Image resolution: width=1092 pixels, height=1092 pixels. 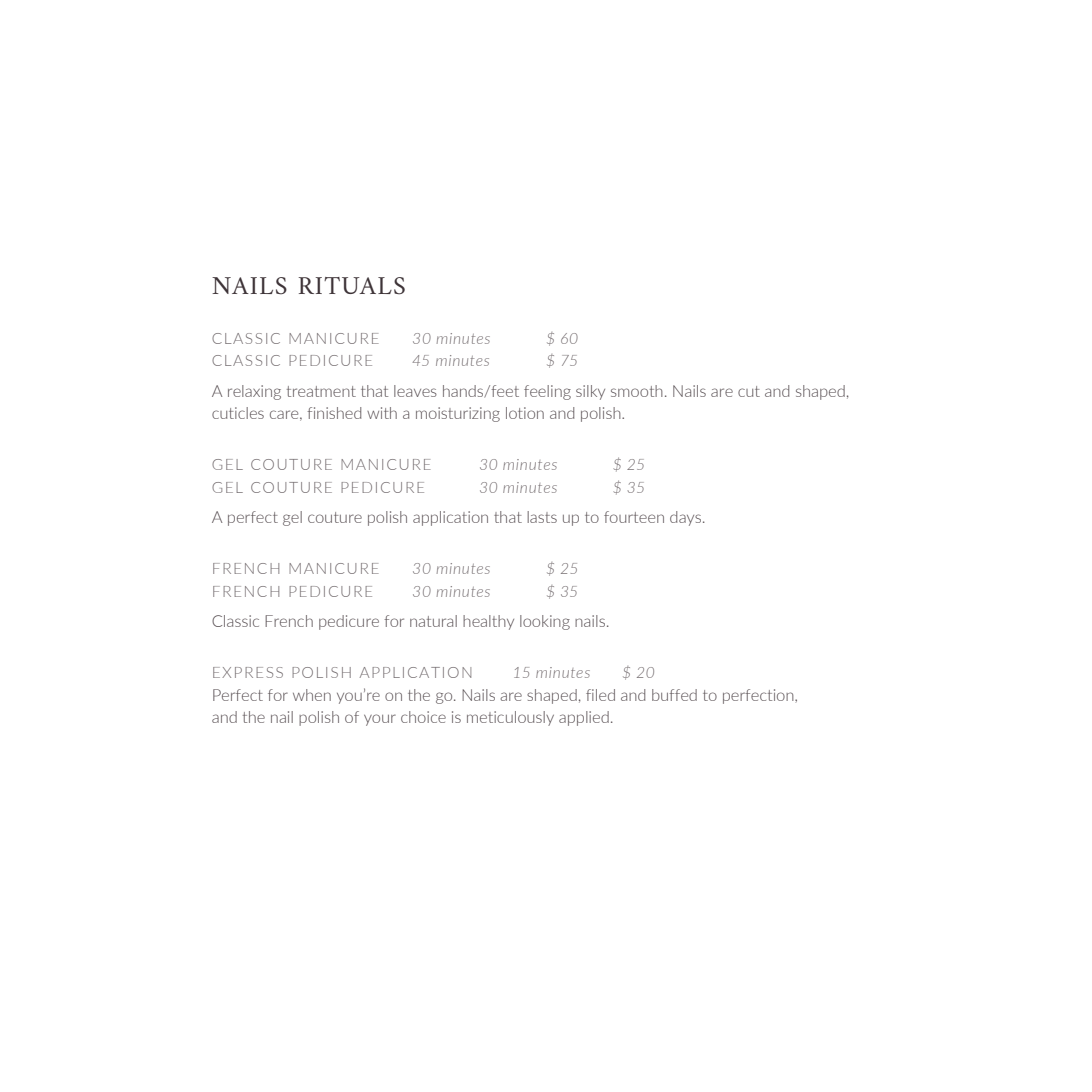 What do you see at coordinates (312, 695) in the page?
I see `when` at bounding box center [312, 695].
